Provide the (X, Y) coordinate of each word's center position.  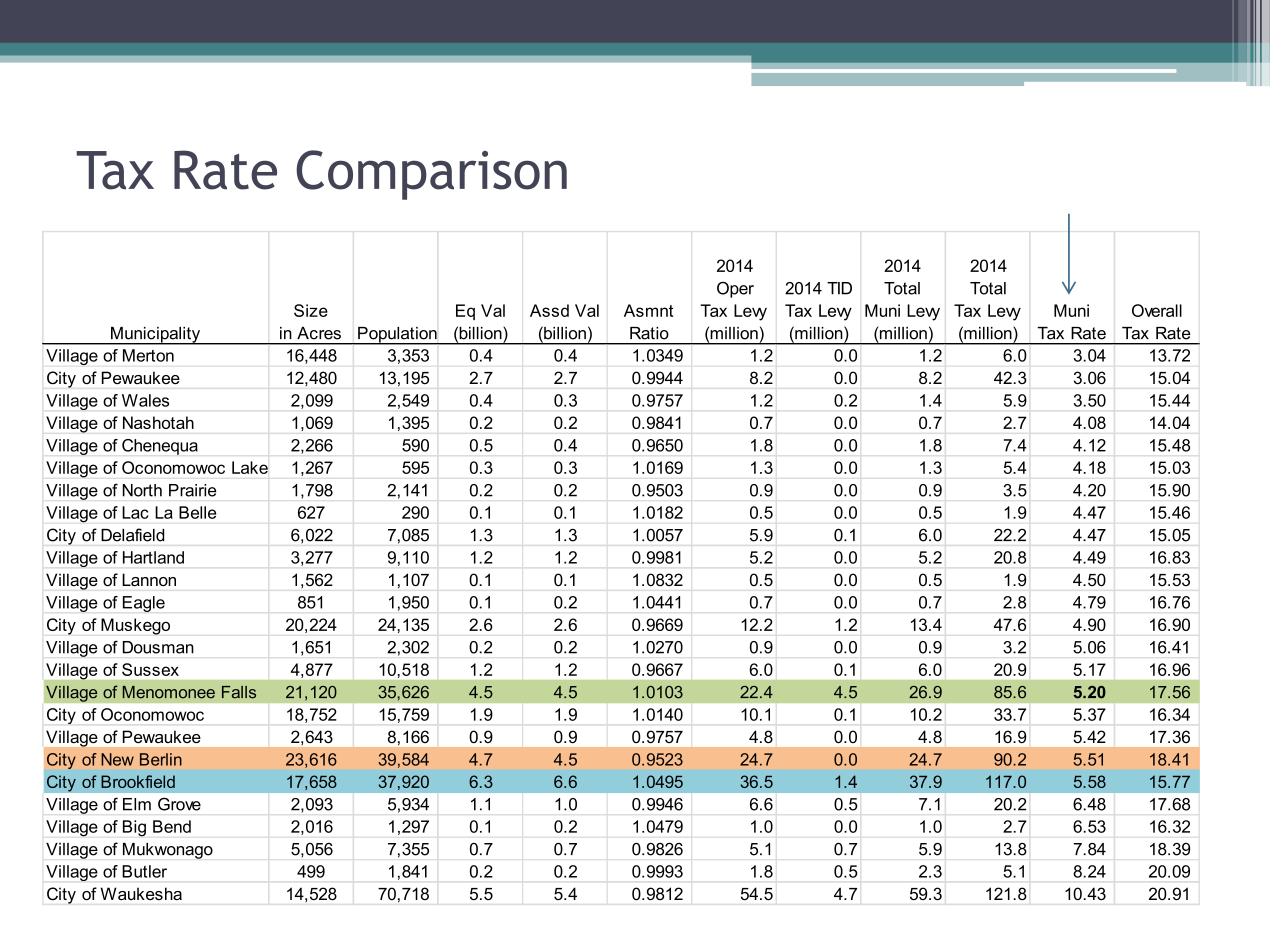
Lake (250, 467)
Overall (1157, 310)
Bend (172, 826)
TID (839, 288)
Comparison (431, 175)
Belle (197, 512)
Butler (144, 871)
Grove (179, 804)
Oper (735, 289)
